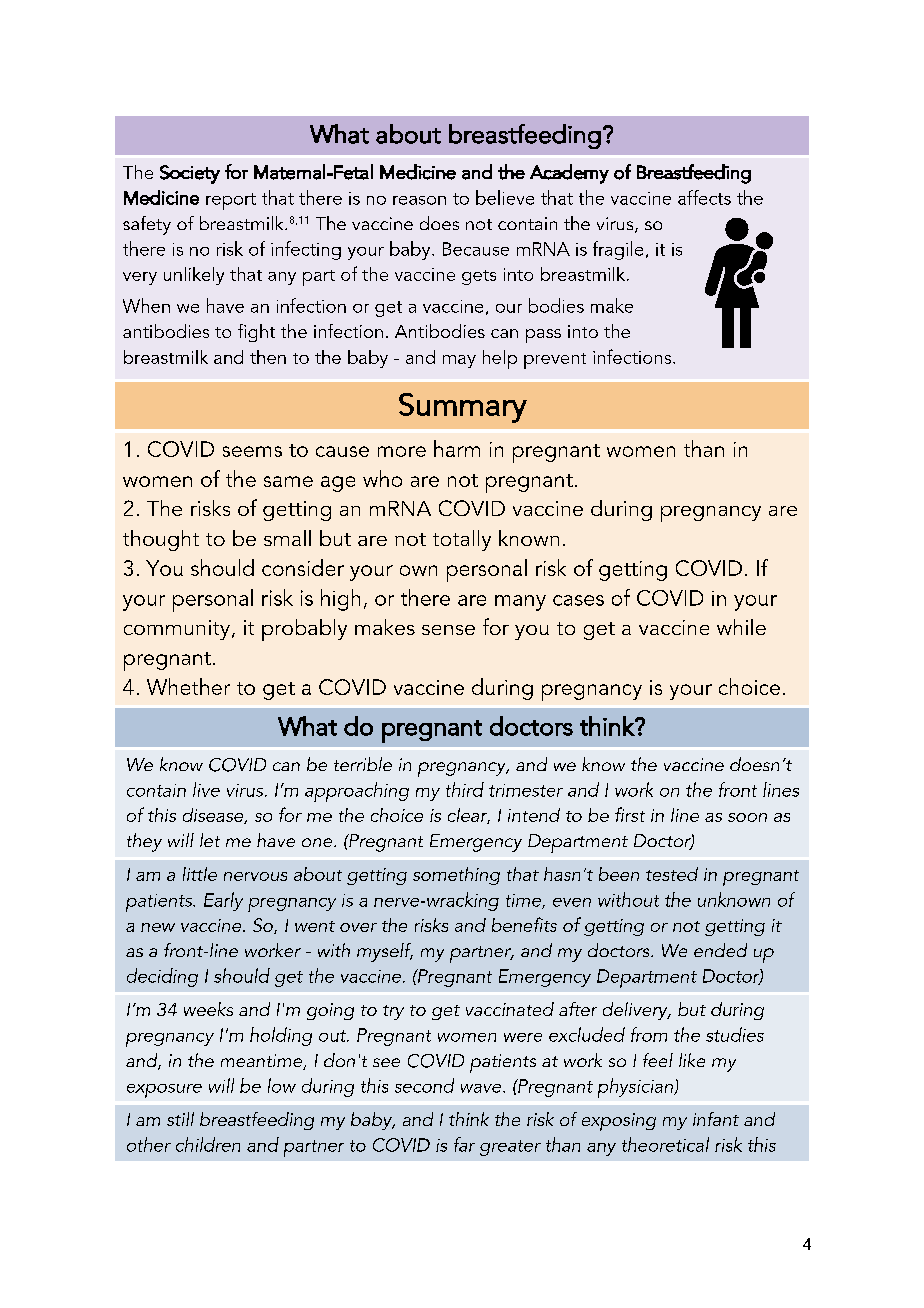 This image has width=924, height=1308. What do you see at coordinates (672, 874) in the image?
I see `tested` at bounding box center [672, 874].
